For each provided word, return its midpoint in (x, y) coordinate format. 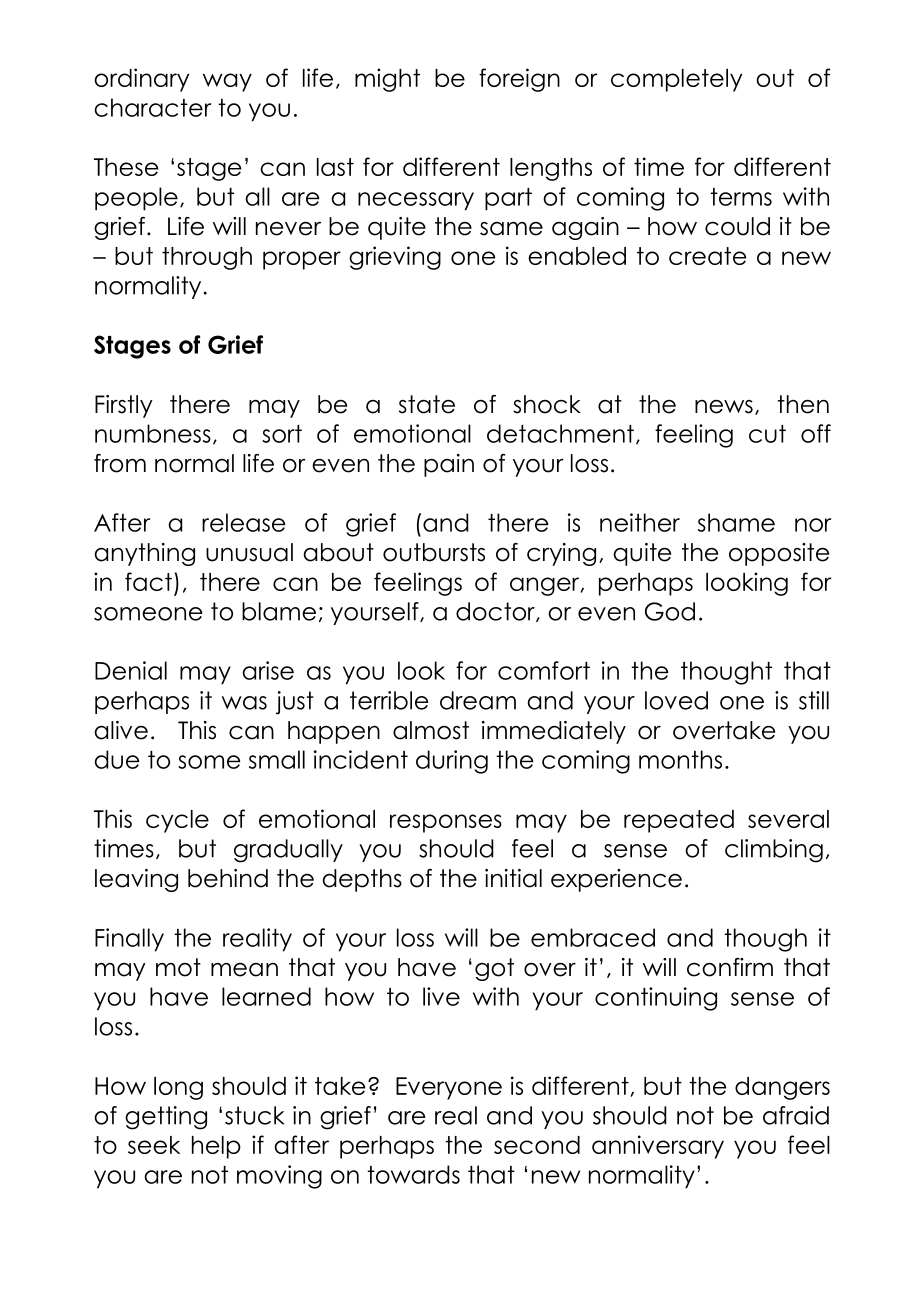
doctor (496, 612)
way (227, 82)
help (216, 1147)
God (670, 611)
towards (413, 1174)
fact (148, 581)
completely (676, 80)
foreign (519, 80)
